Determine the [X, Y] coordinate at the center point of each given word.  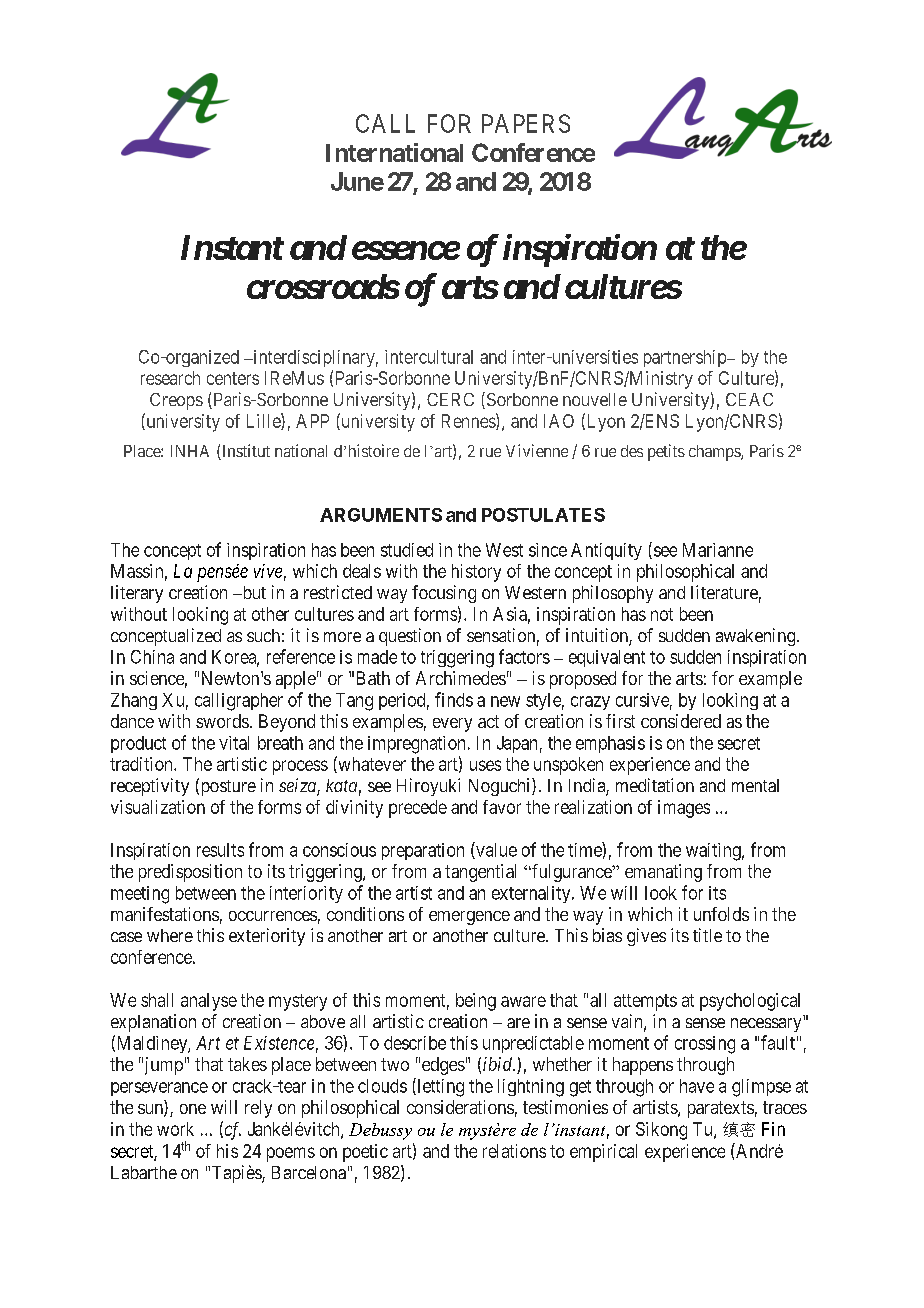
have [697, 1086]
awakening [757, 637]
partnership [686, 358]
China [152, 657]
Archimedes [461, 678]
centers [233, 378]
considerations [460, 1107]
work [175, 1129]
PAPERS [526, 123]
